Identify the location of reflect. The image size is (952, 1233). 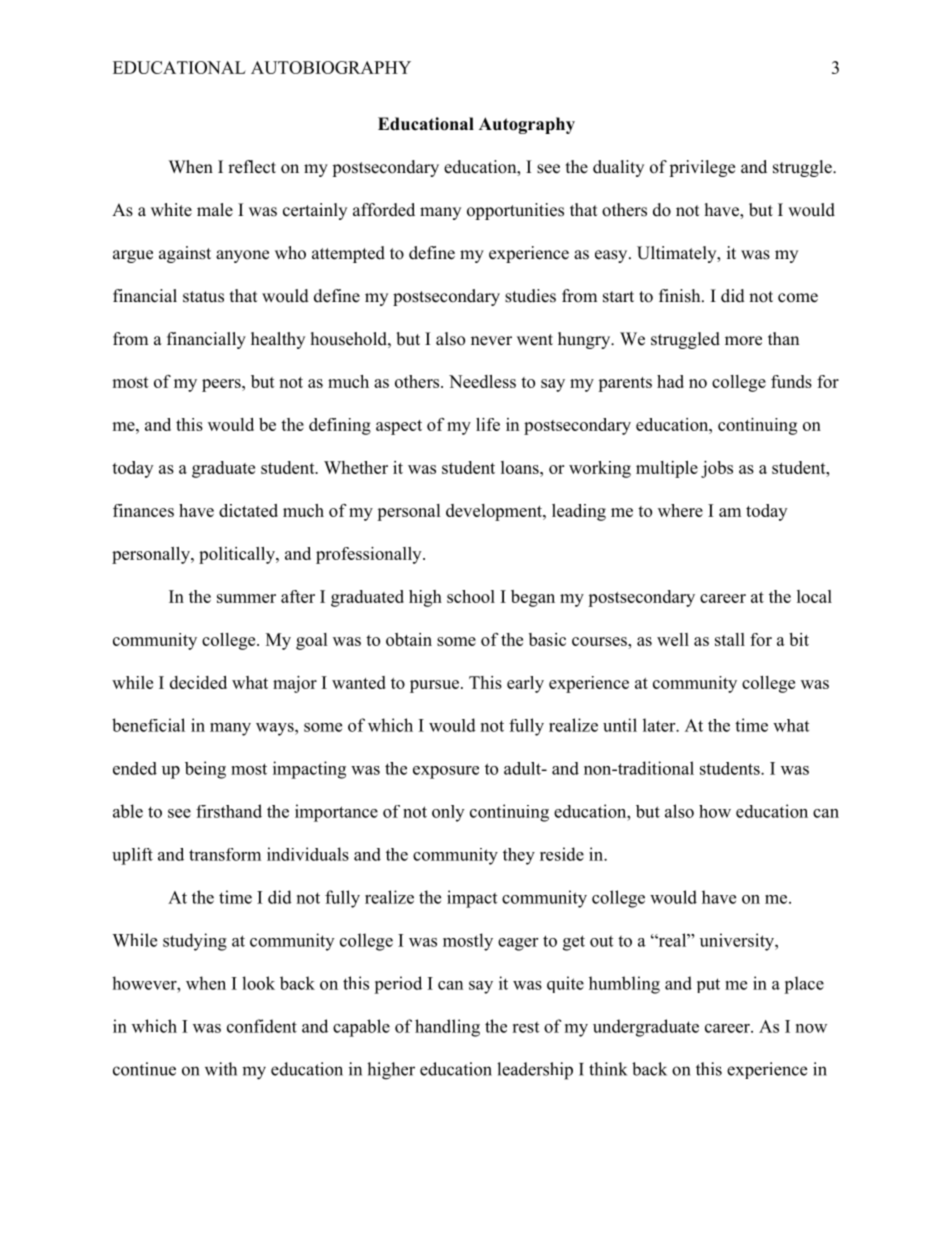
(252, 167).
